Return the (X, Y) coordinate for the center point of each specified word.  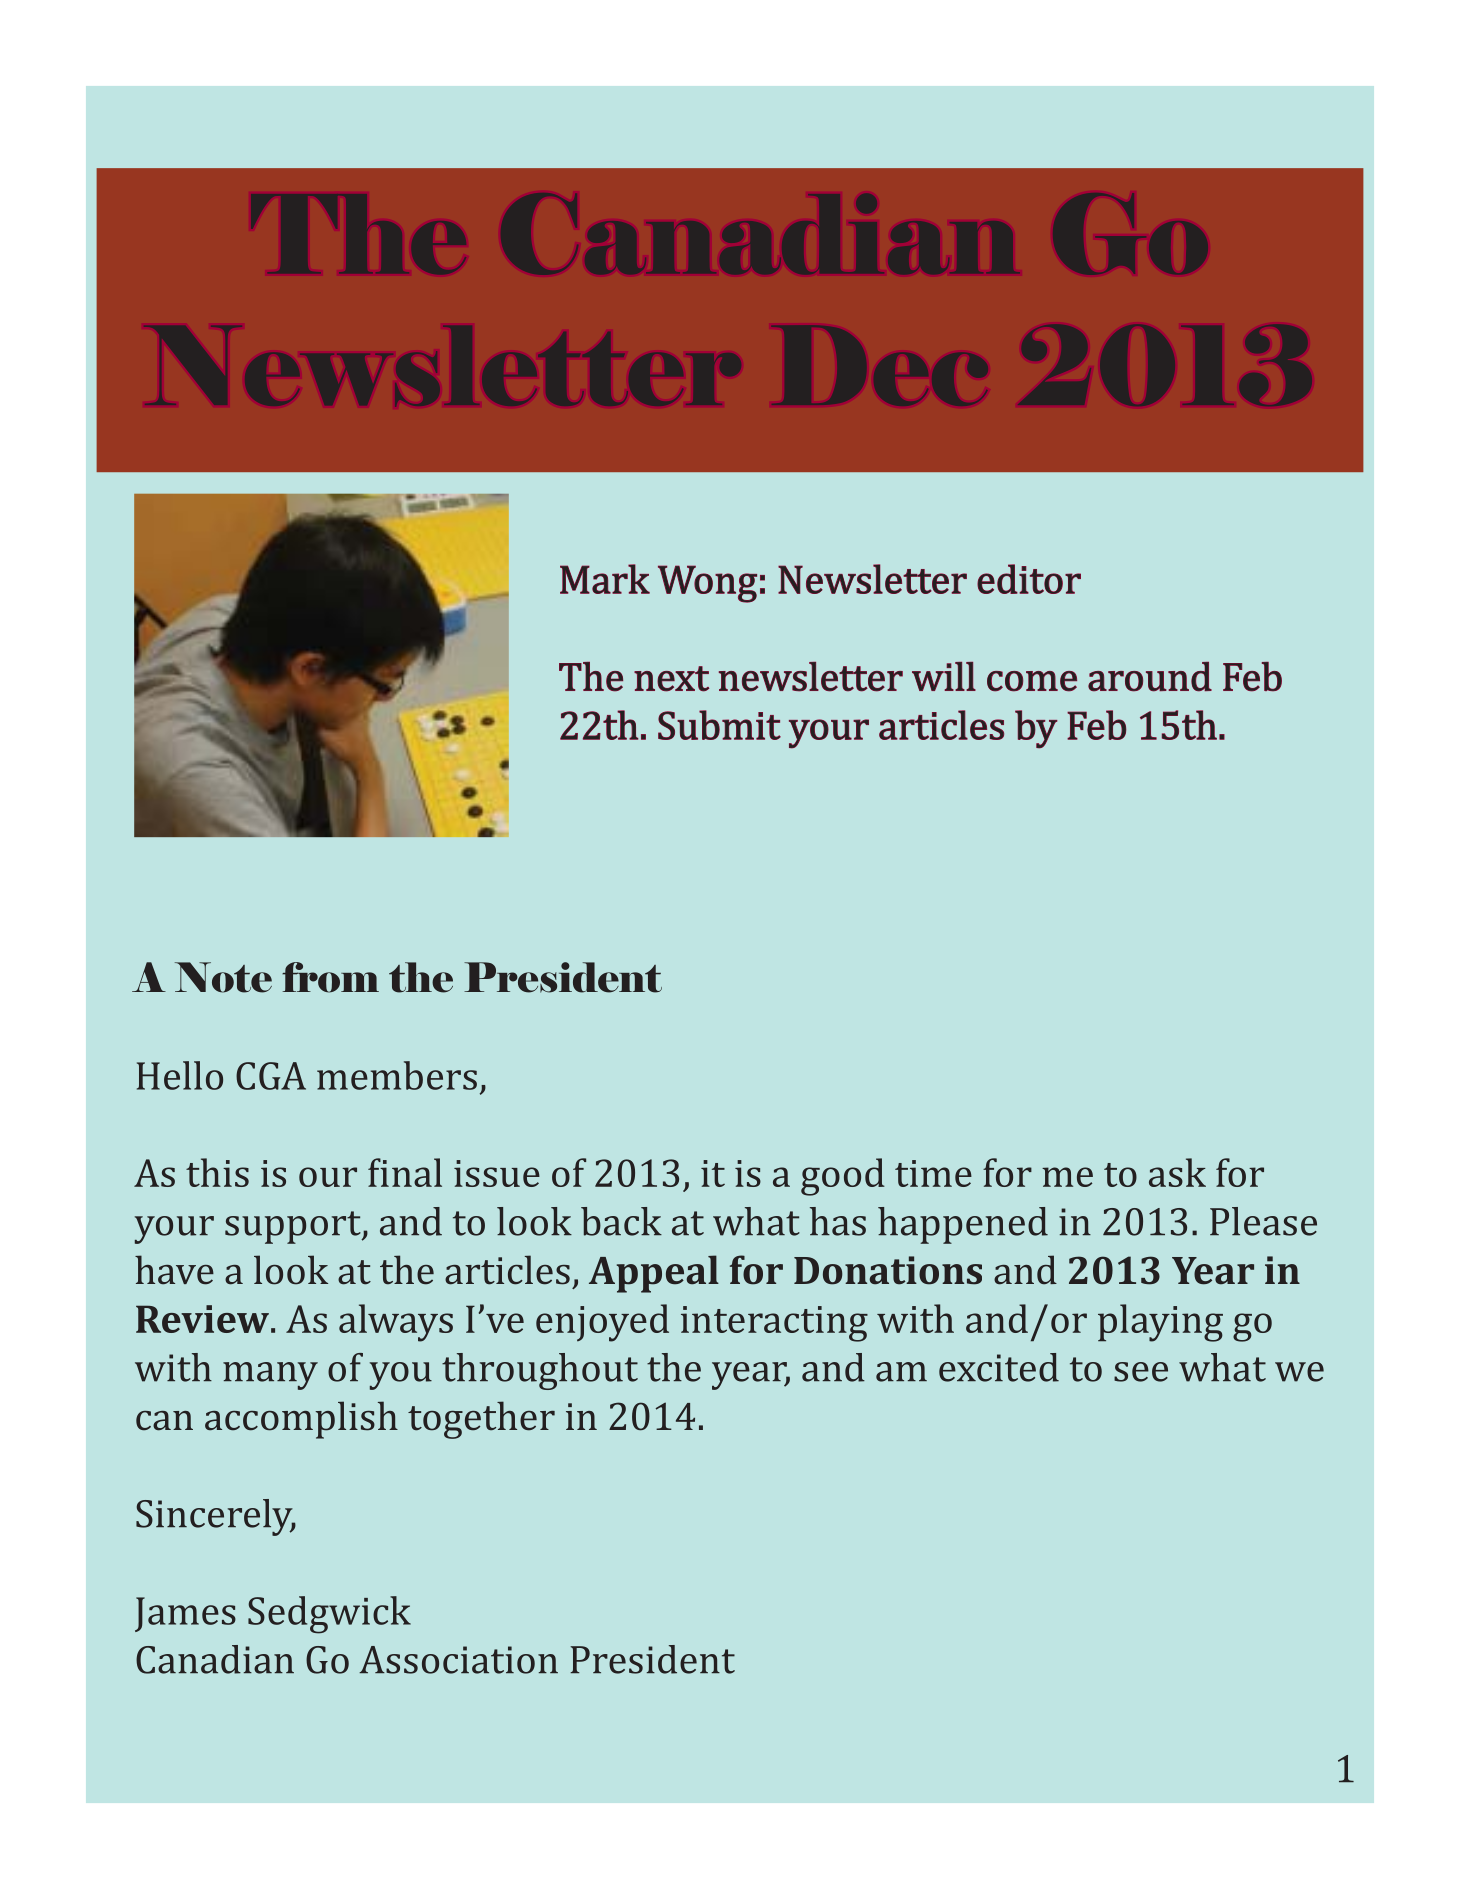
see (1141, 1372)
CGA (271, 1076)
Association (458, 1660)
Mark (605, 579)
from (330, 977)
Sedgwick (329, 1615)
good (843, 1177)
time (933, 1173)
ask (1177, 1172)
